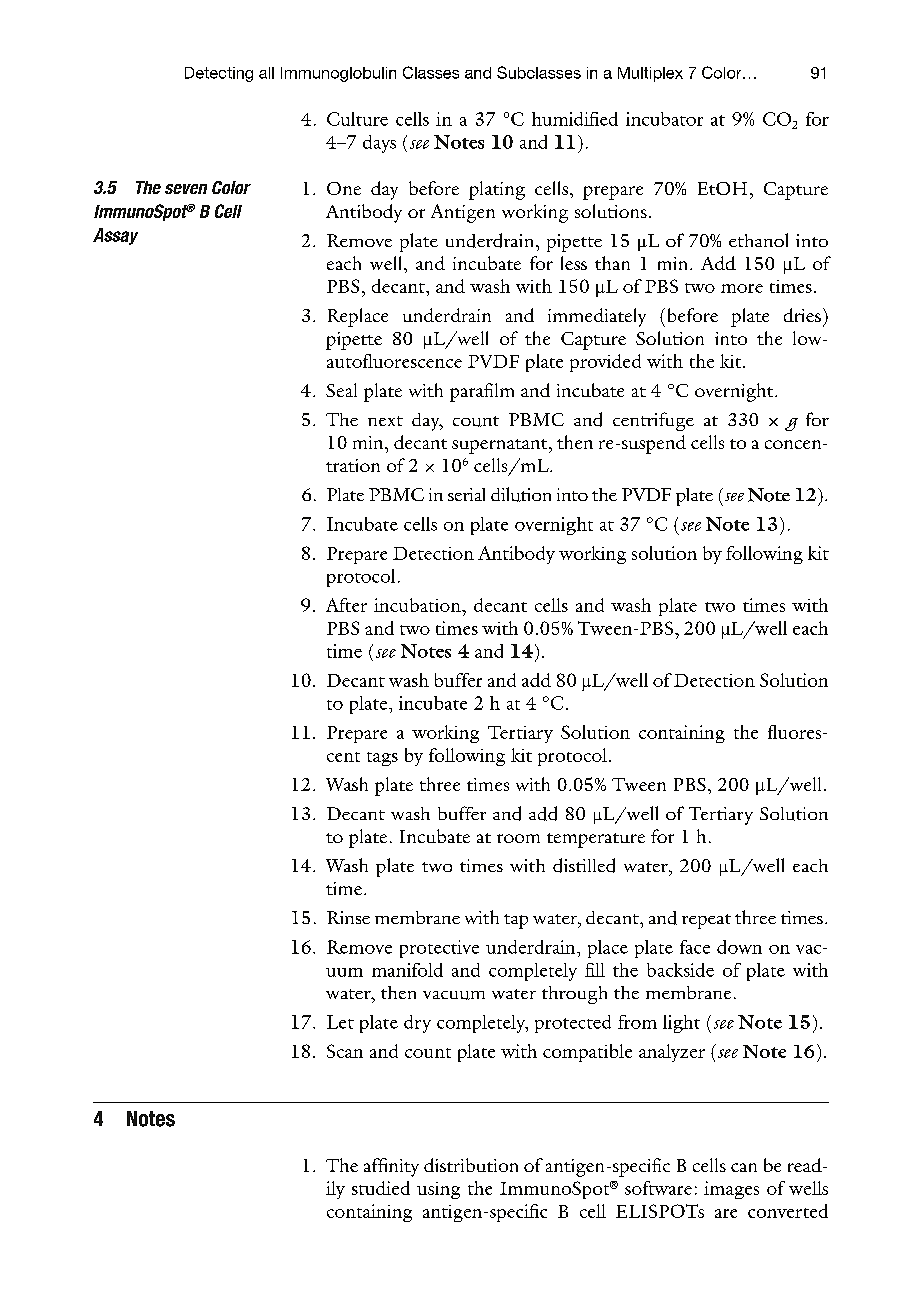 The image size is (922, 1316). I want to click on next, so click(385, 421).
